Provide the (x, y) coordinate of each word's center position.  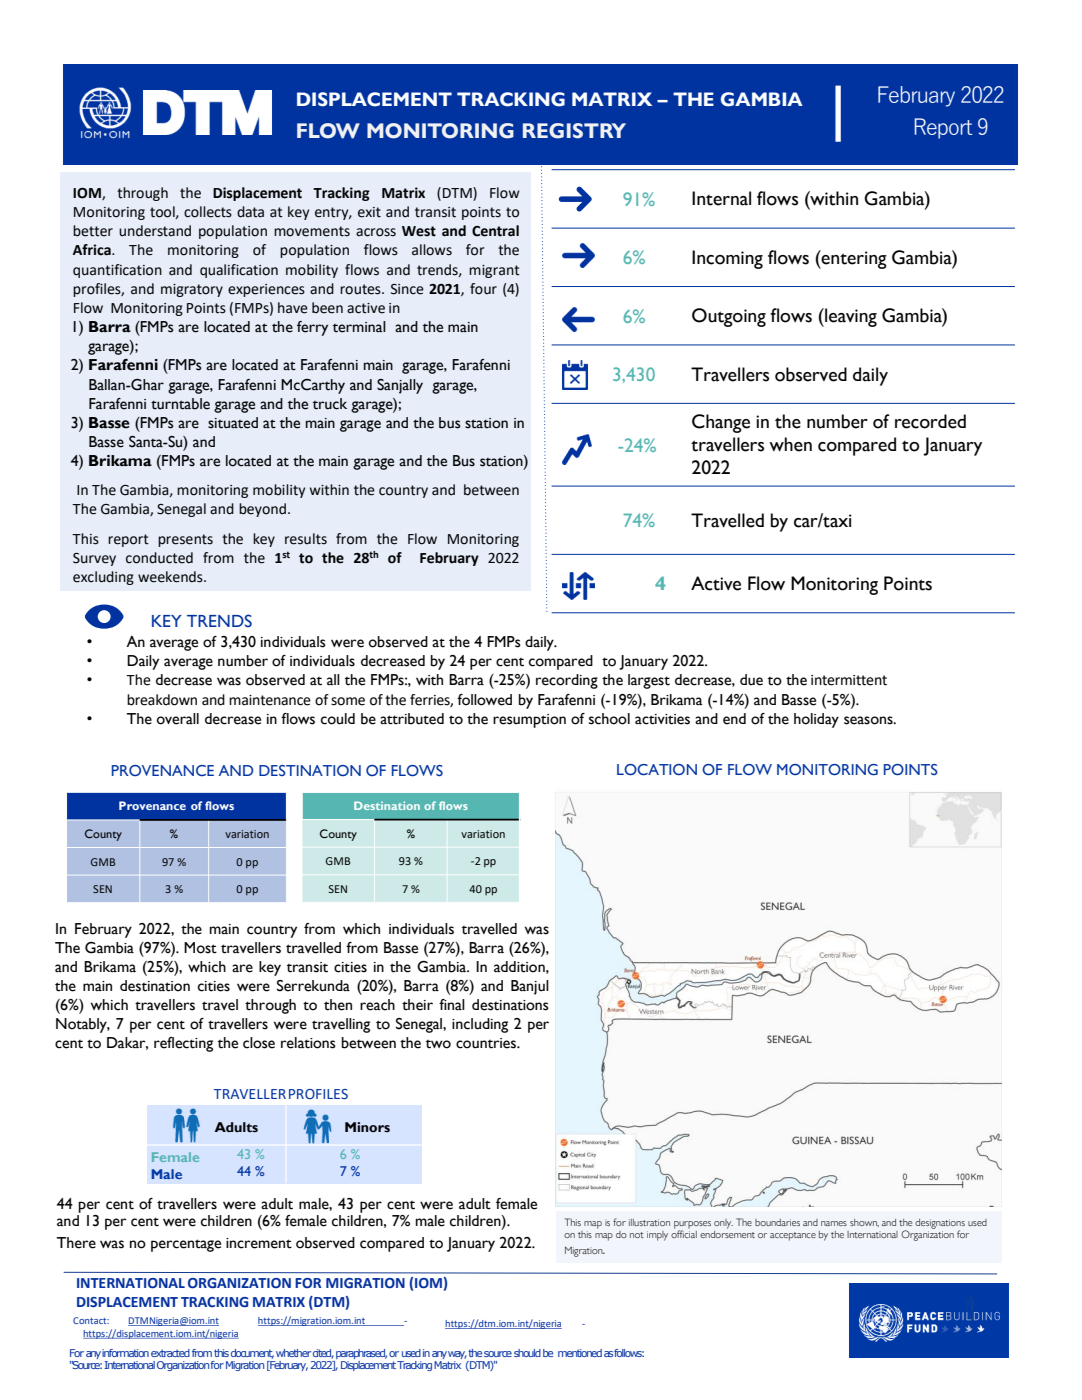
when (790, 444)
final (452, 1005)
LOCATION (657, 769)
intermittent (849, 680)
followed (484, 700)
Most (200, 948)
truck (330, 404)
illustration (649, 1222)
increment (259, 1243)
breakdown (162, 700)
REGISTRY (574, 131)
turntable (180, 404)
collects (208, 212)
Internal (721, 198)
